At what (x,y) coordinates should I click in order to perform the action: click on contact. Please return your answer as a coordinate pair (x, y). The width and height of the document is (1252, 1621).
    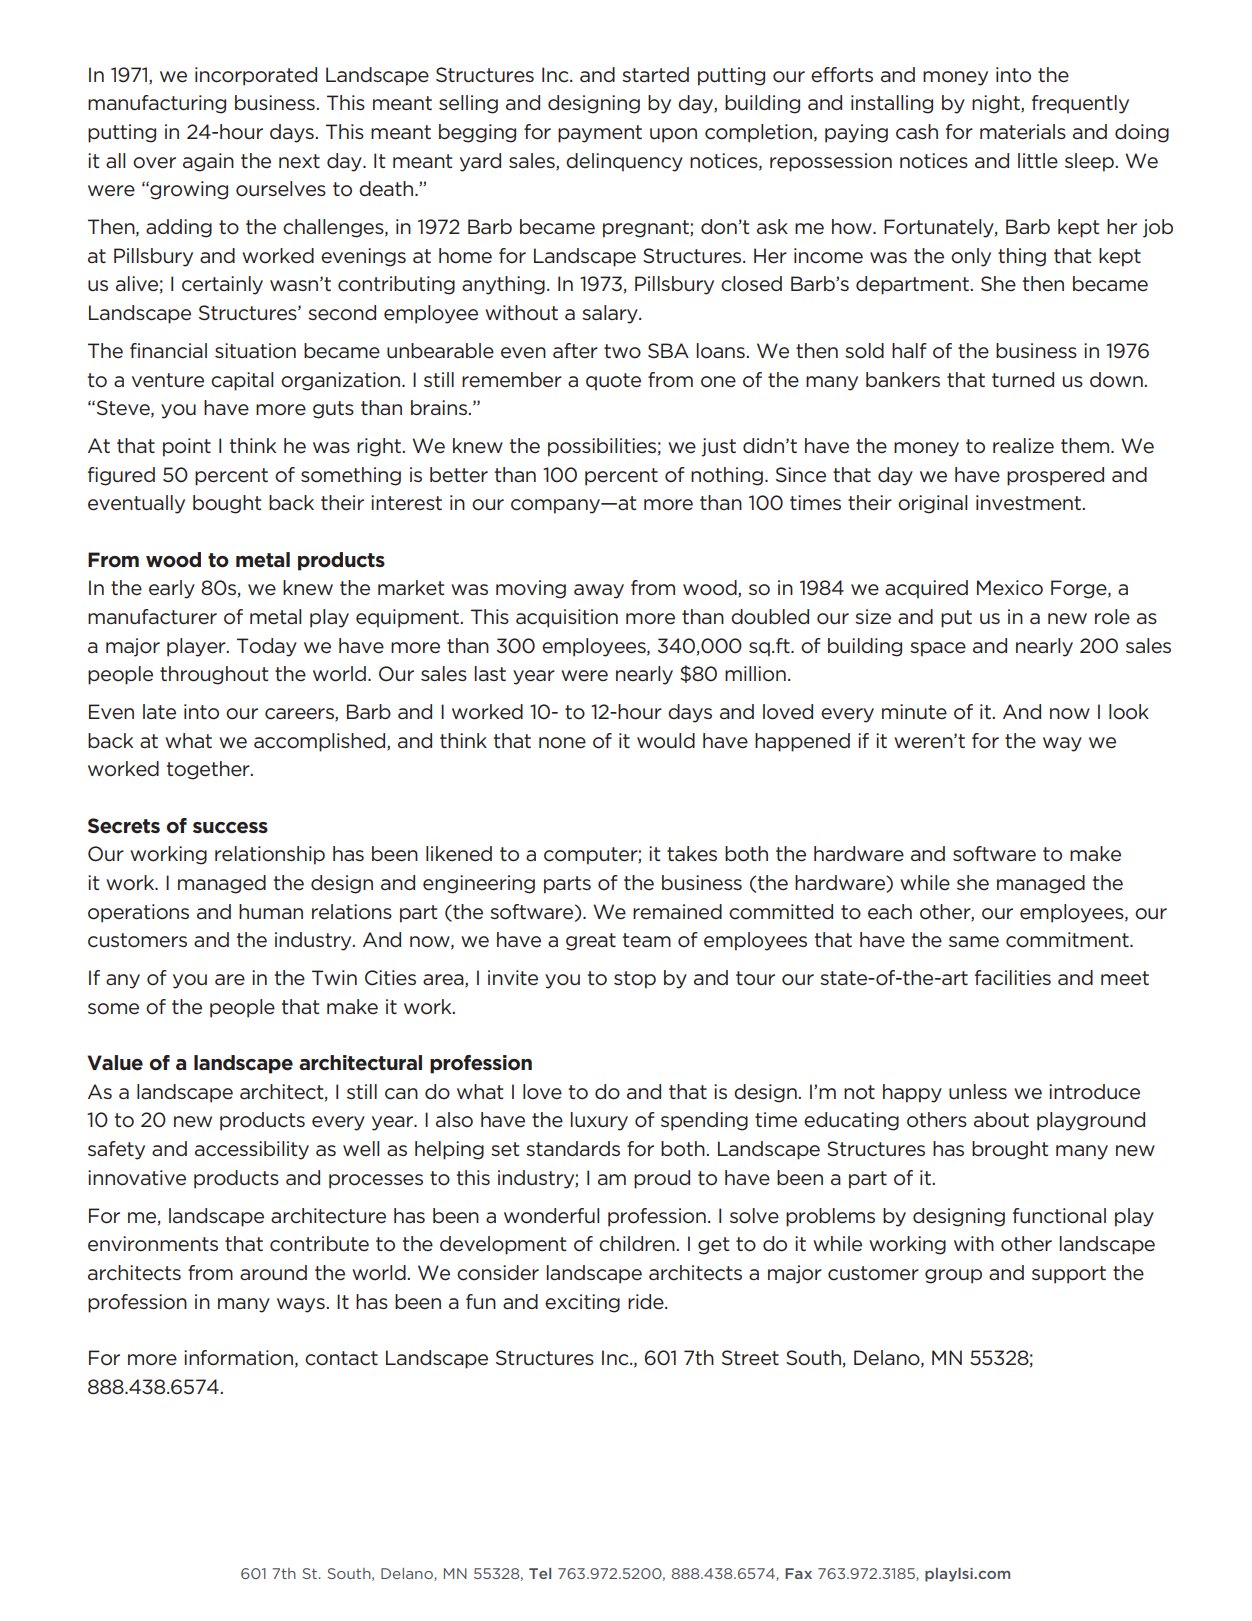
    Looking at the image, I should click on (341, 1358).
